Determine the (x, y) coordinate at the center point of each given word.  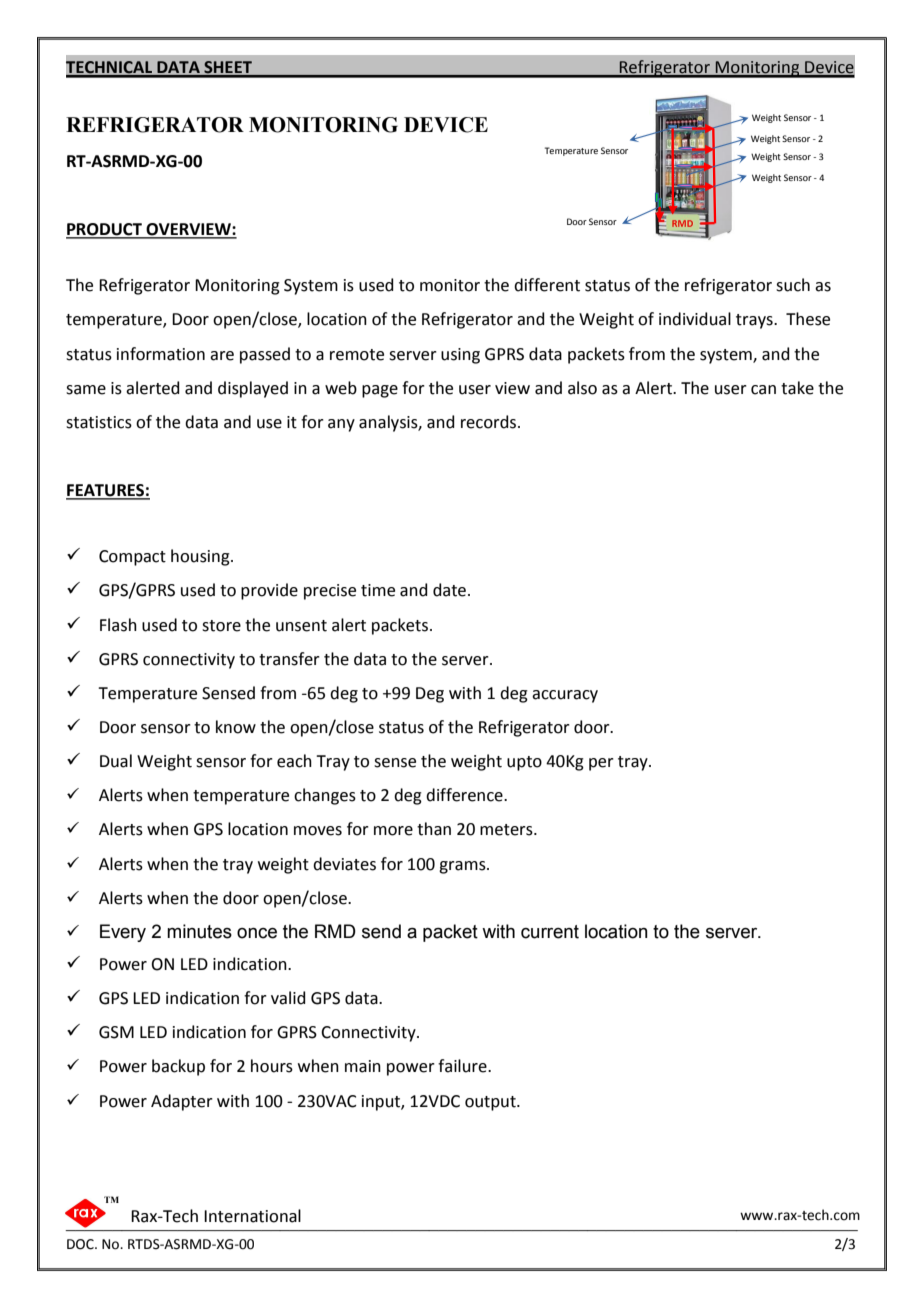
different (547, 285)
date (449, 590)
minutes (199, 931)
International (252, 1216)
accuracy (565, 696)
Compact (132, 558)
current (550, 932)
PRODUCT (105, 230)
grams (463, 867)
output (491, 1103)
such (793, 285)
